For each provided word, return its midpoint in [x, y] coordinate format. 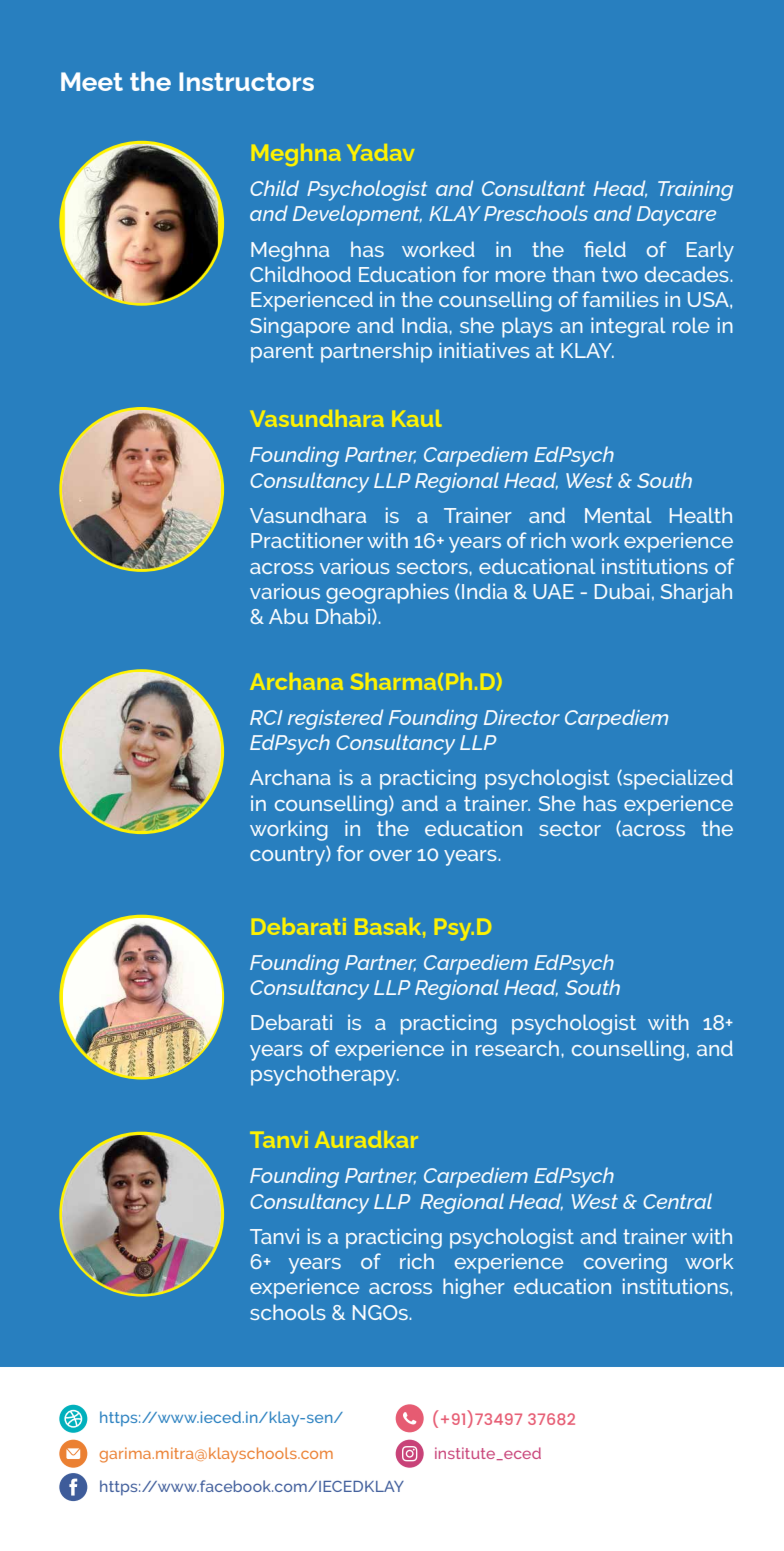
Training [695, 191]
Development [357, 215]
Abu [288, 616]
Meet [92, 81]
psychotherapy [325, 1075]
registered [335, 719]
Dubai [622, 591]
